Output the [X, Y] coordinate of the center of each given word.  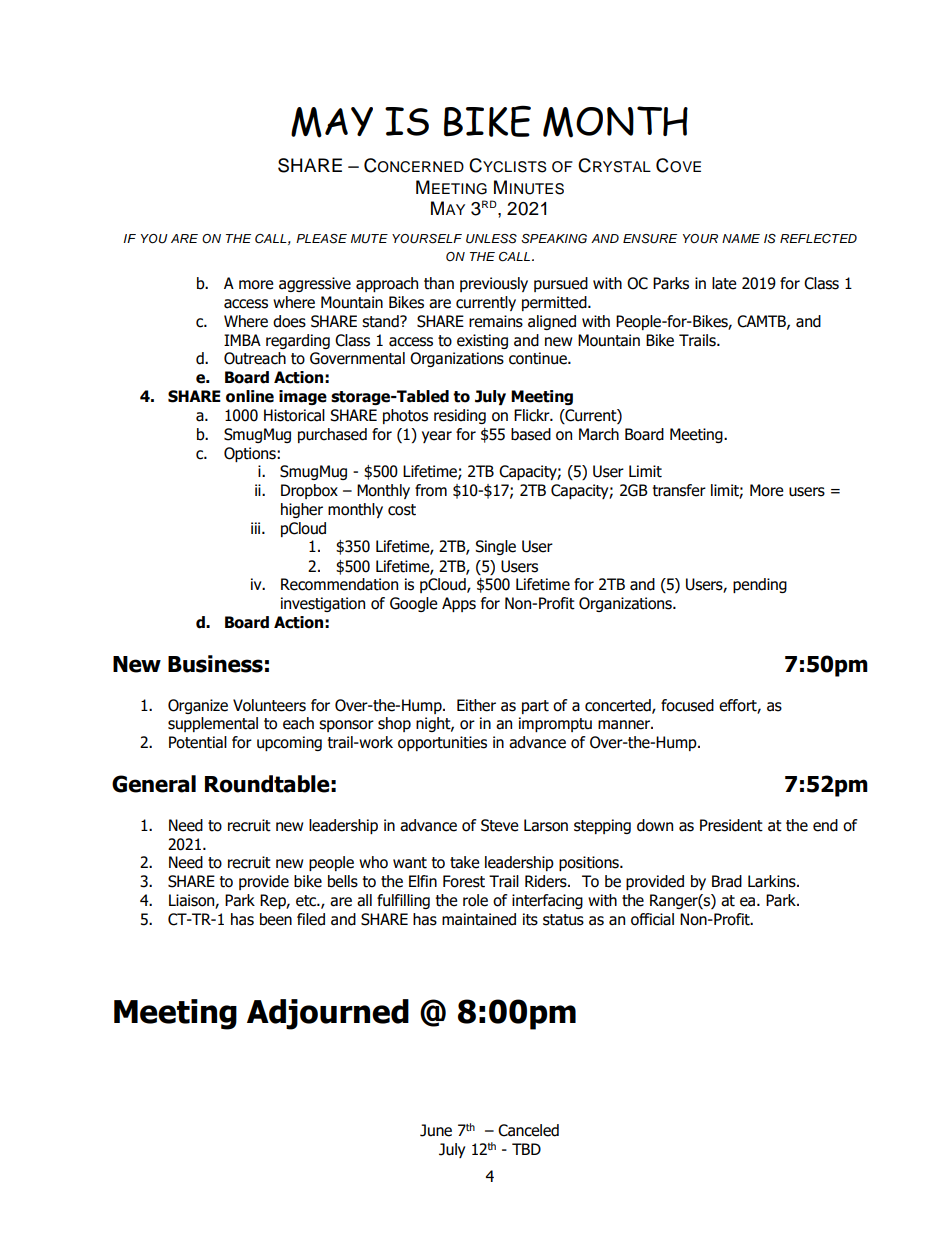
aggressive [315, 284]
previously [494, 284]
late [724, 283]
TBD [526, 1149]
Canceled [528, 1130]
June [436, 1130]
